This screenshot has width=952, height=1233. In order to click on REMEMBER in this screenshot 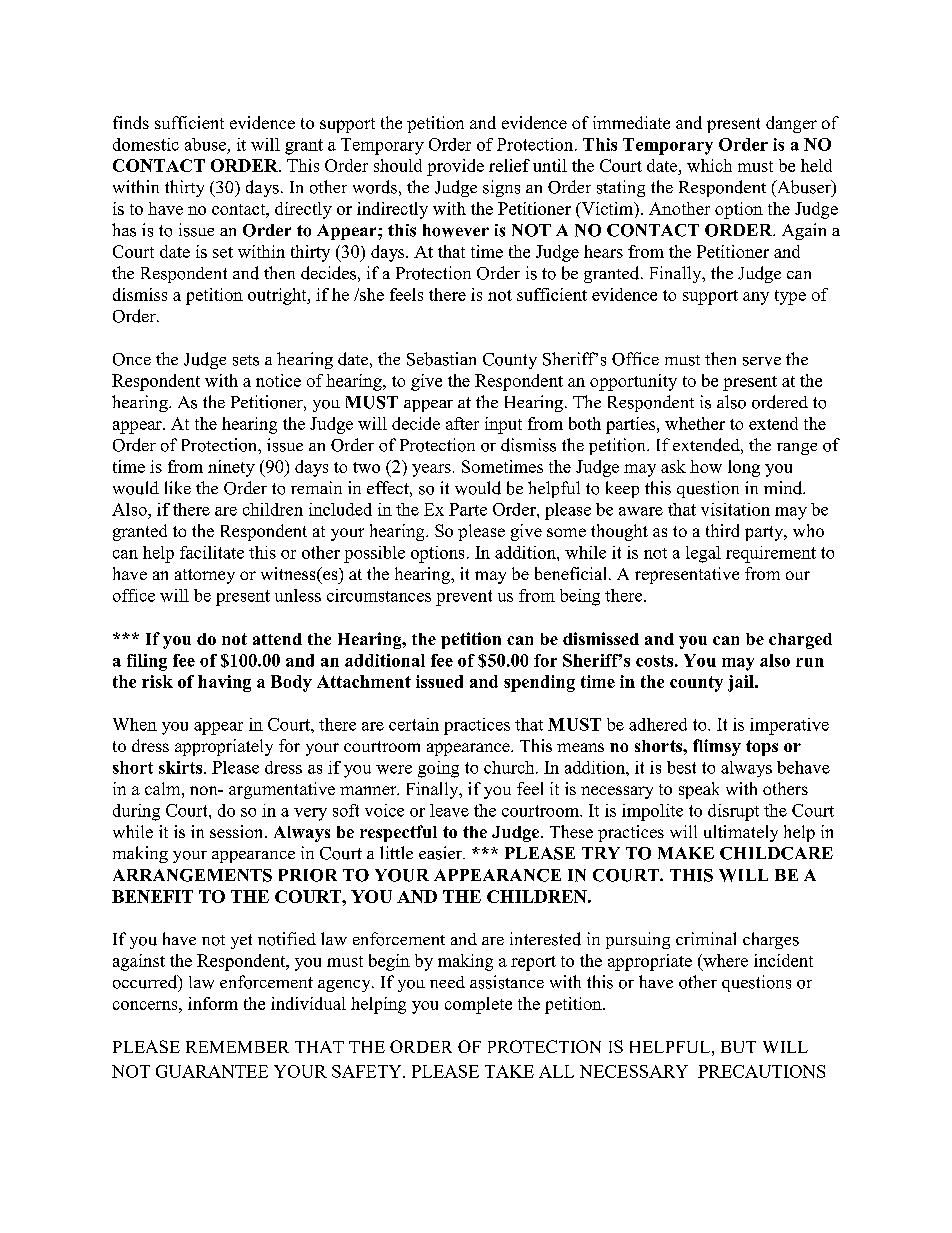, I will do `click(237, 1047)`.
